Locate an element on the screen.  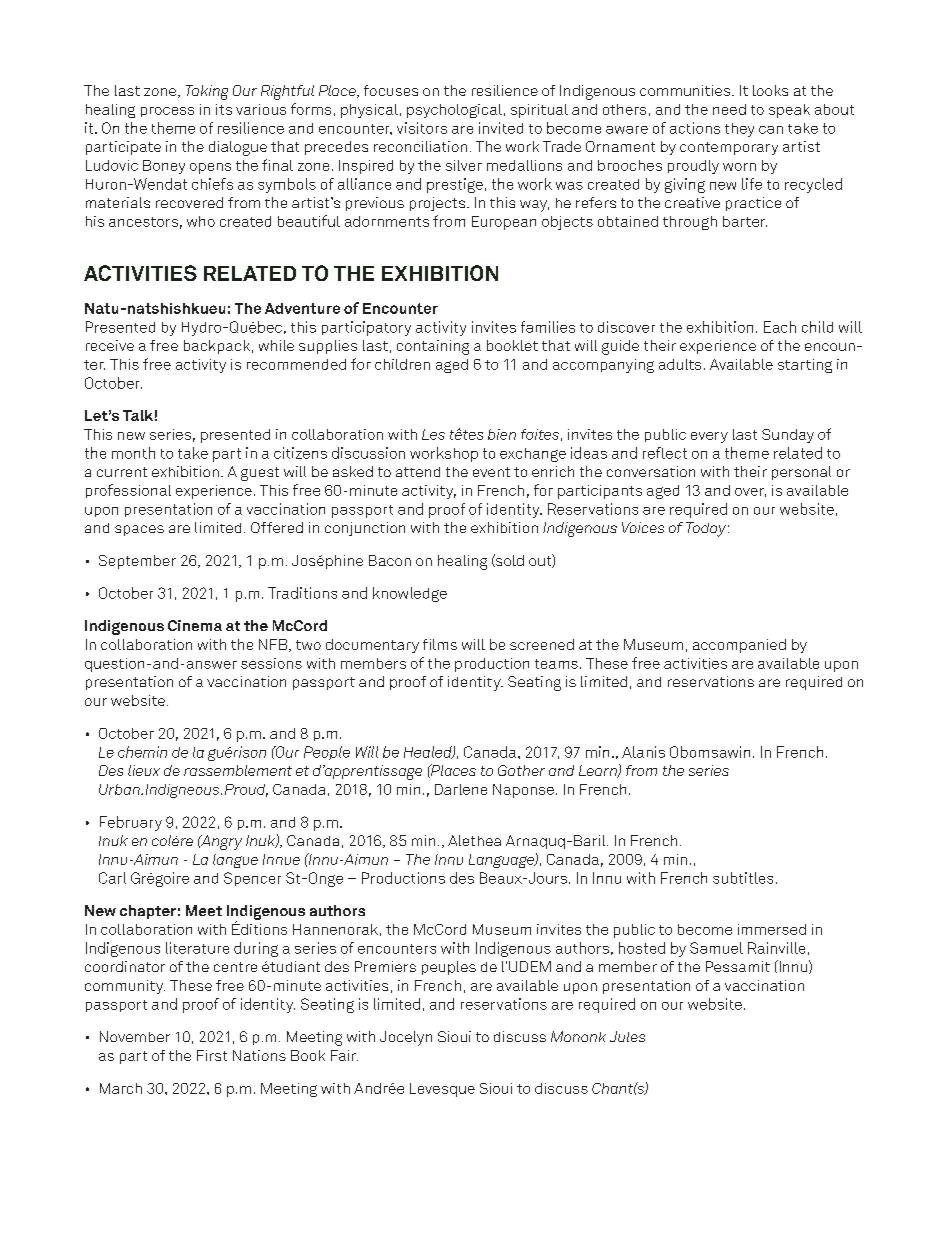
Jules is located at coordinates (627, 1036).
